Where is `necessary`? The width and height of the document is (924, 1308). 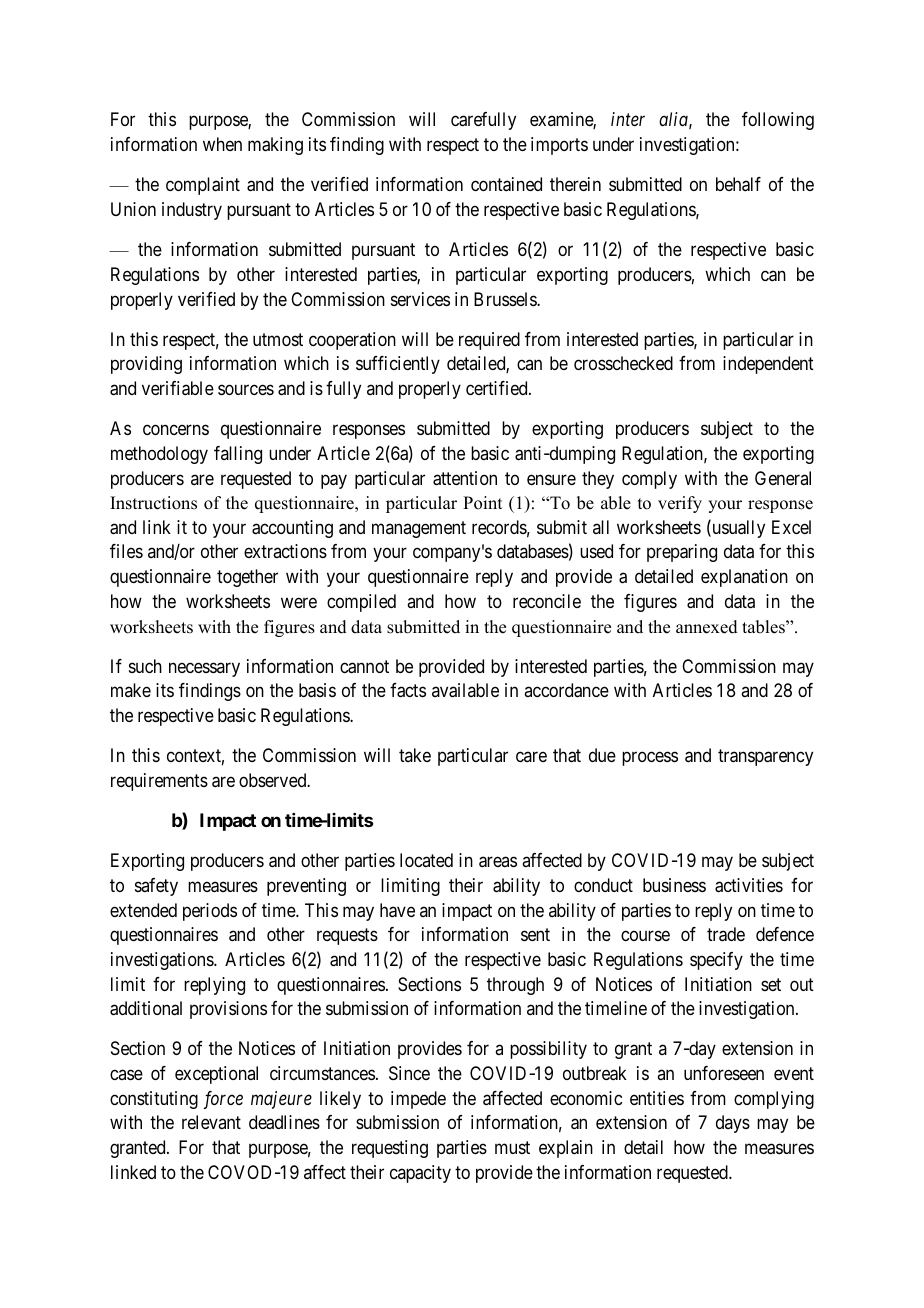 necessary is located at coordinates (204, 669).
